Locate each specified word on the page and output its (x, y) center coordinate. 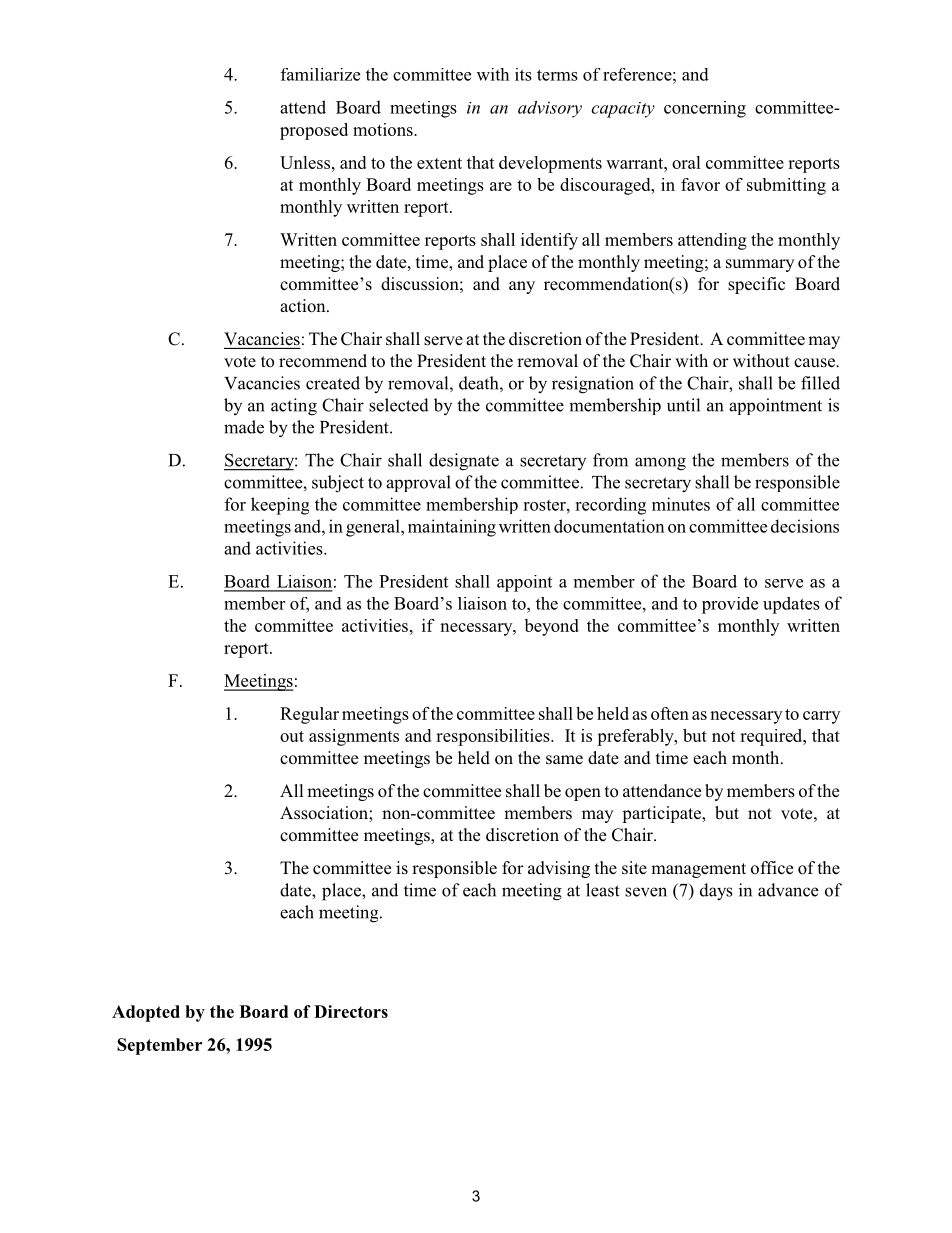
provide (730, 605)
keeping (280, 506)
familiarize (320, 74)
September (159, 1046)
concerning (705, 109)
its (523, 74)
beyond (552, 627)
